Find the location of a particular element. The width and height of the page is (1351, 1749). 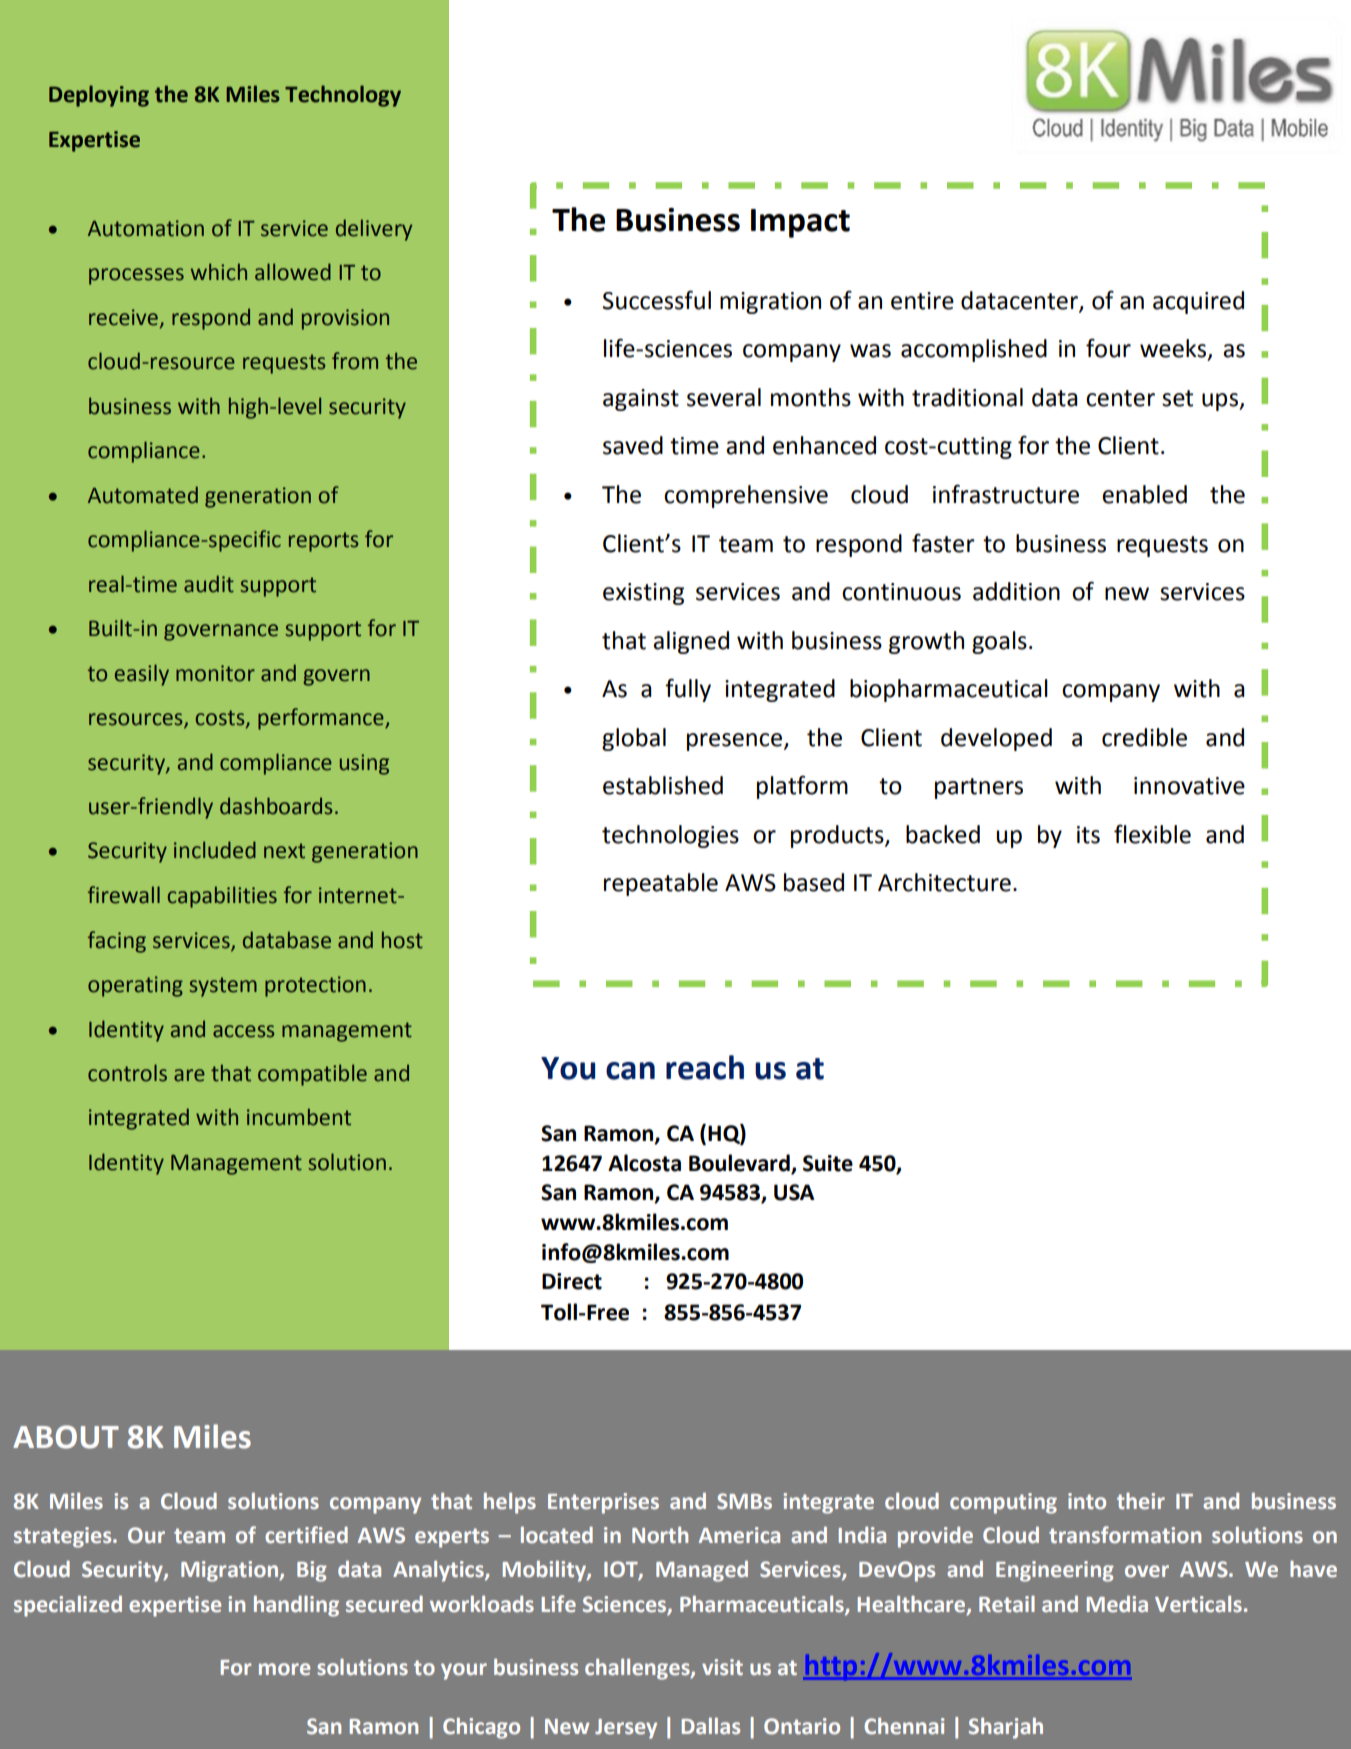

credible is located at coordinates (1144, 737).
